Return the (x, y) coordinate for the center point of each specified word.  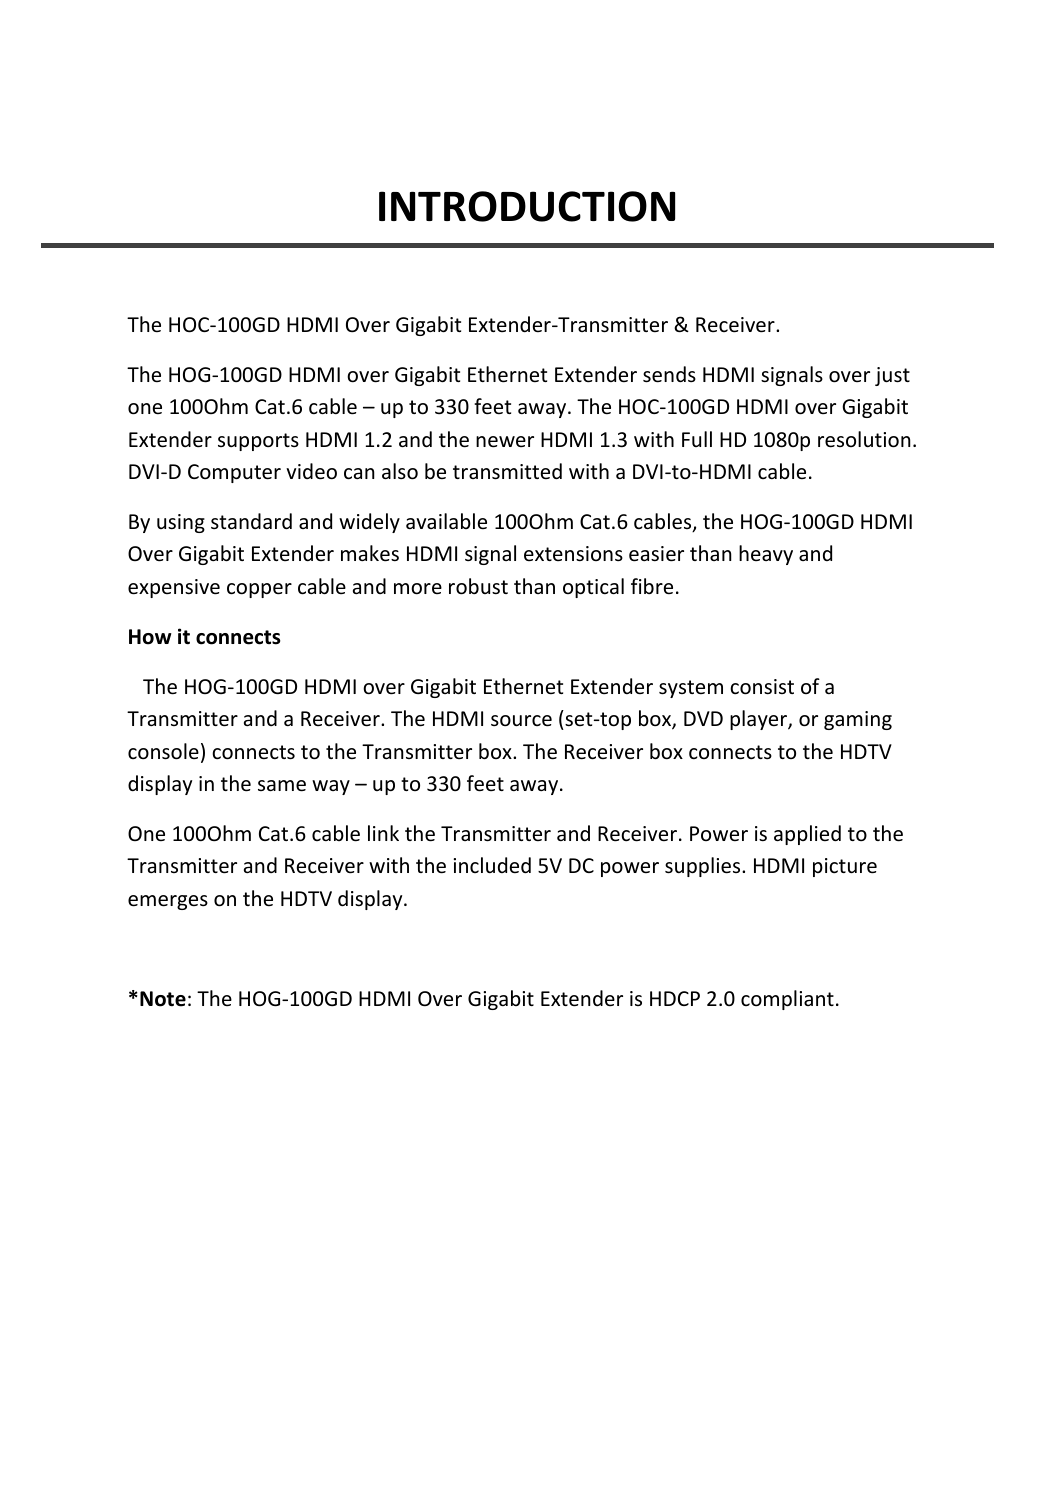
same (282, 786)
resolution (864, 439)
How (150, 637)
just (892, 376)
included (492, 865)
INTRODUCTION (527, 206)
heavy (766, 555)
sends (669, 374)
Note (163, 999)
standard (251, 521)
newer (505, 442)
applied (807, 835)
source (521, 721)
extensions (573, 553)
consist (762, 687)
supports (258, 442)
